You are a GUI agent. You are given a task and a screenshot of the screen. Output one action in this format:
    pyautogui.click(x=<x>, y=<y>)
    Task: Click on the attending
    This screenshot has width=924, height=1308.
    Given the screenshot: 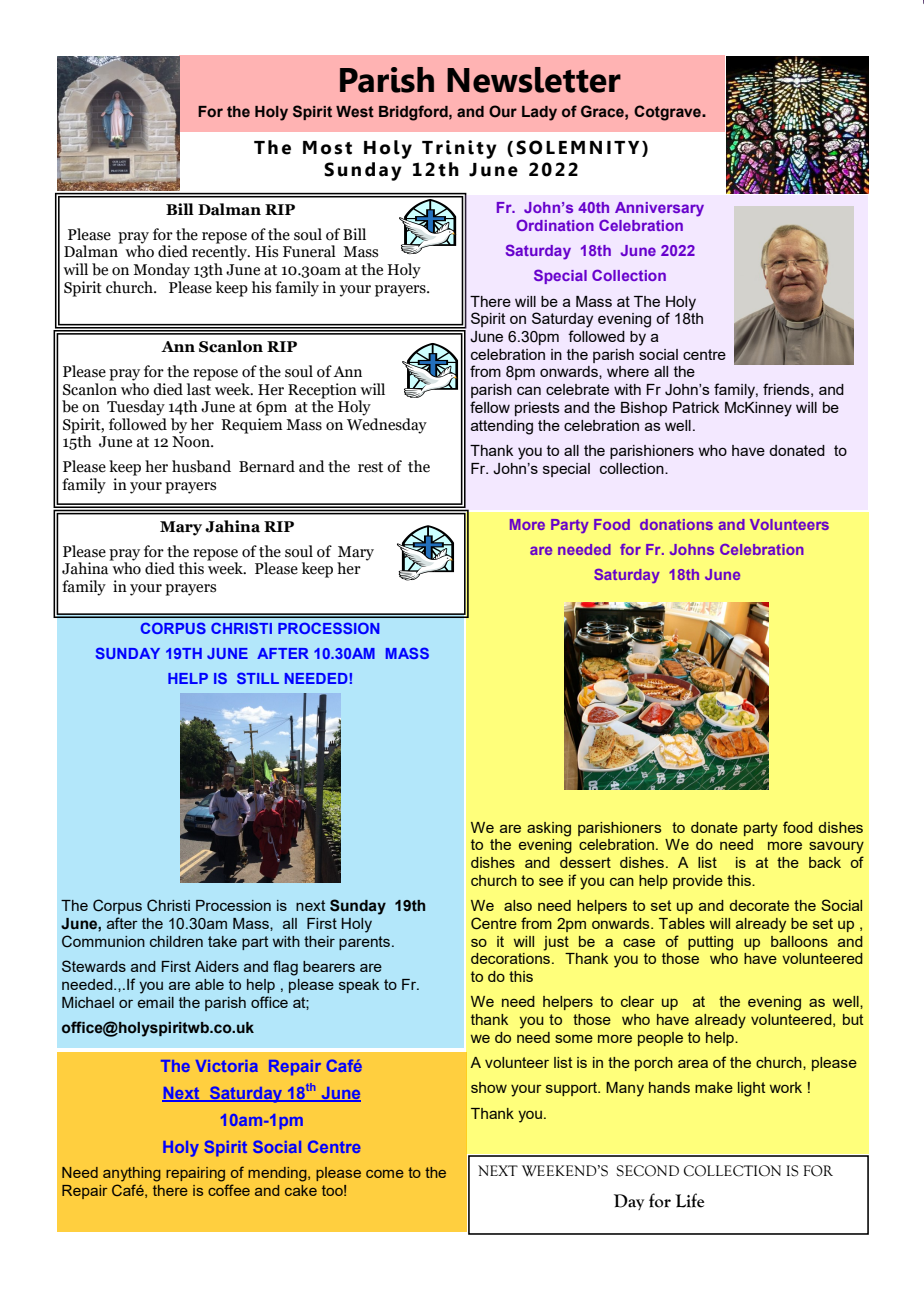 What is the action you would take?
    pyautogui.click(x=502, y=427)
